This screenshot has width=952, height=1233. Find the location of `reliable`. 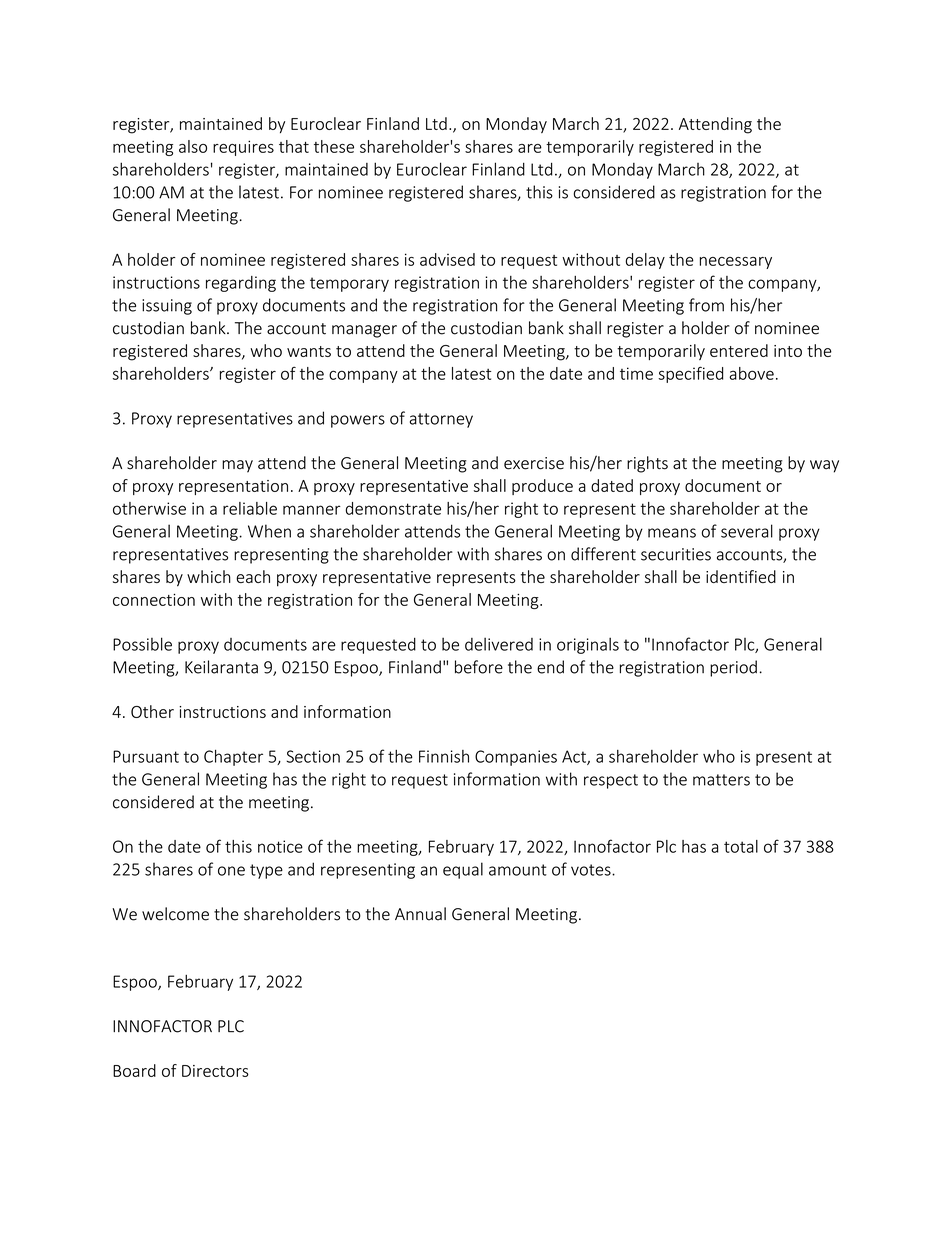

reliable is located at coordinates (250, 508).
